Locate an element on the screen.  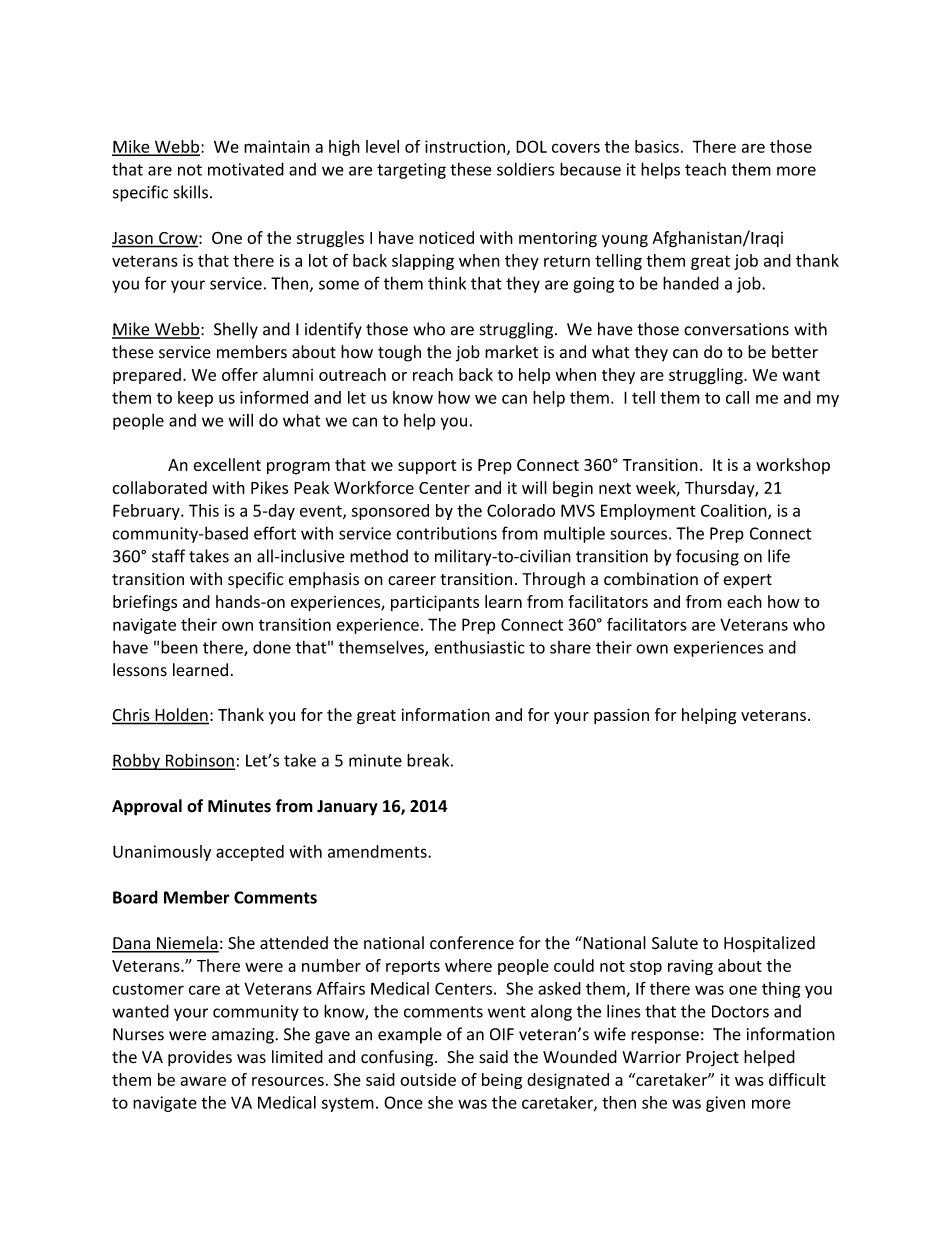
skills is located at coordinates (190, 192).
